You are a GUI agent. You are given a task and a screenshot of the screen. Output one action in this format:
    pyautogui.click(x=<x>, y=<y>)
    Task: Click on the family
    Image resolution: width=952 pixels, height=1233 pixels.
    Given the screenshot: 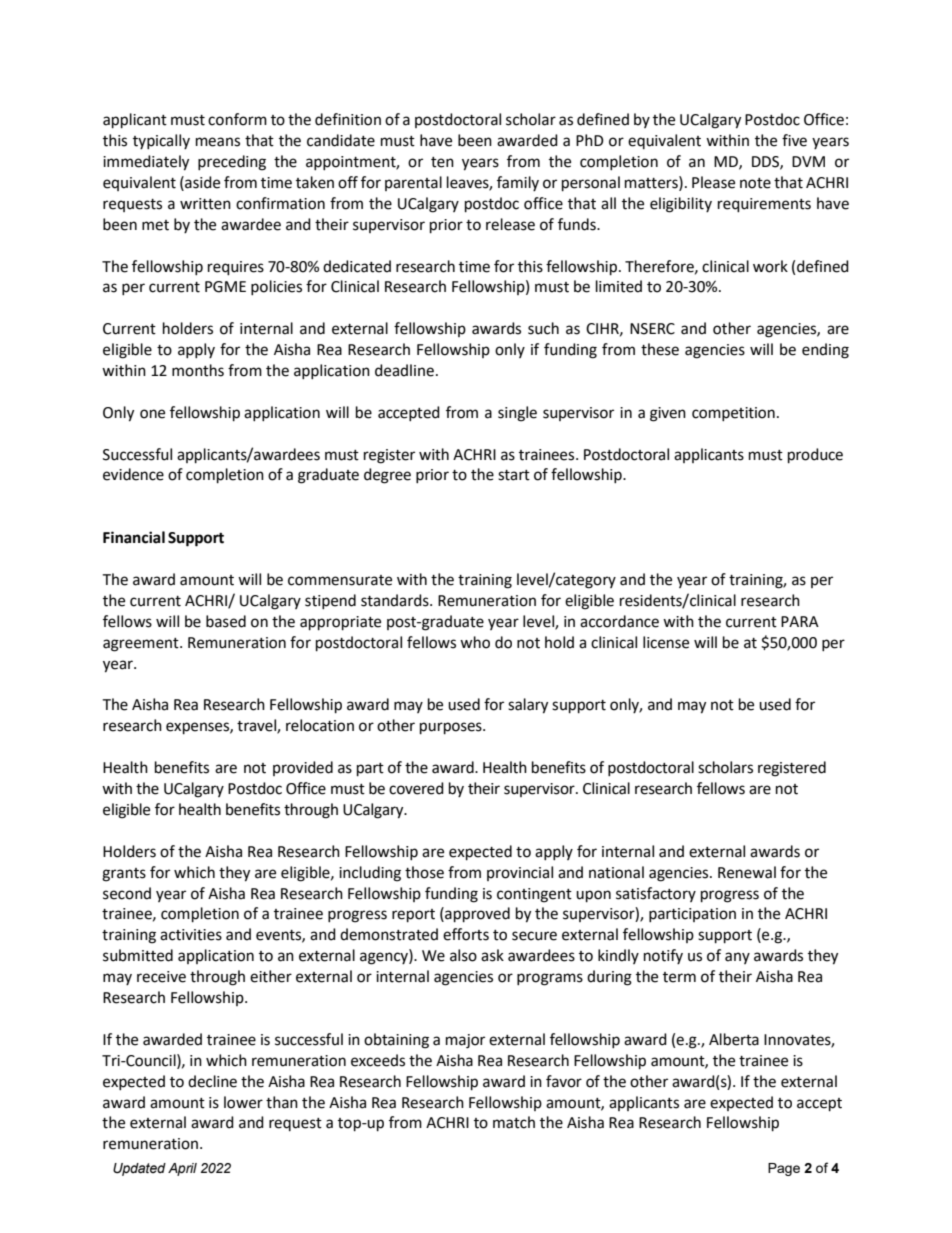 What is the action you would take?
    pyautogui.click(x=518, y=183)
